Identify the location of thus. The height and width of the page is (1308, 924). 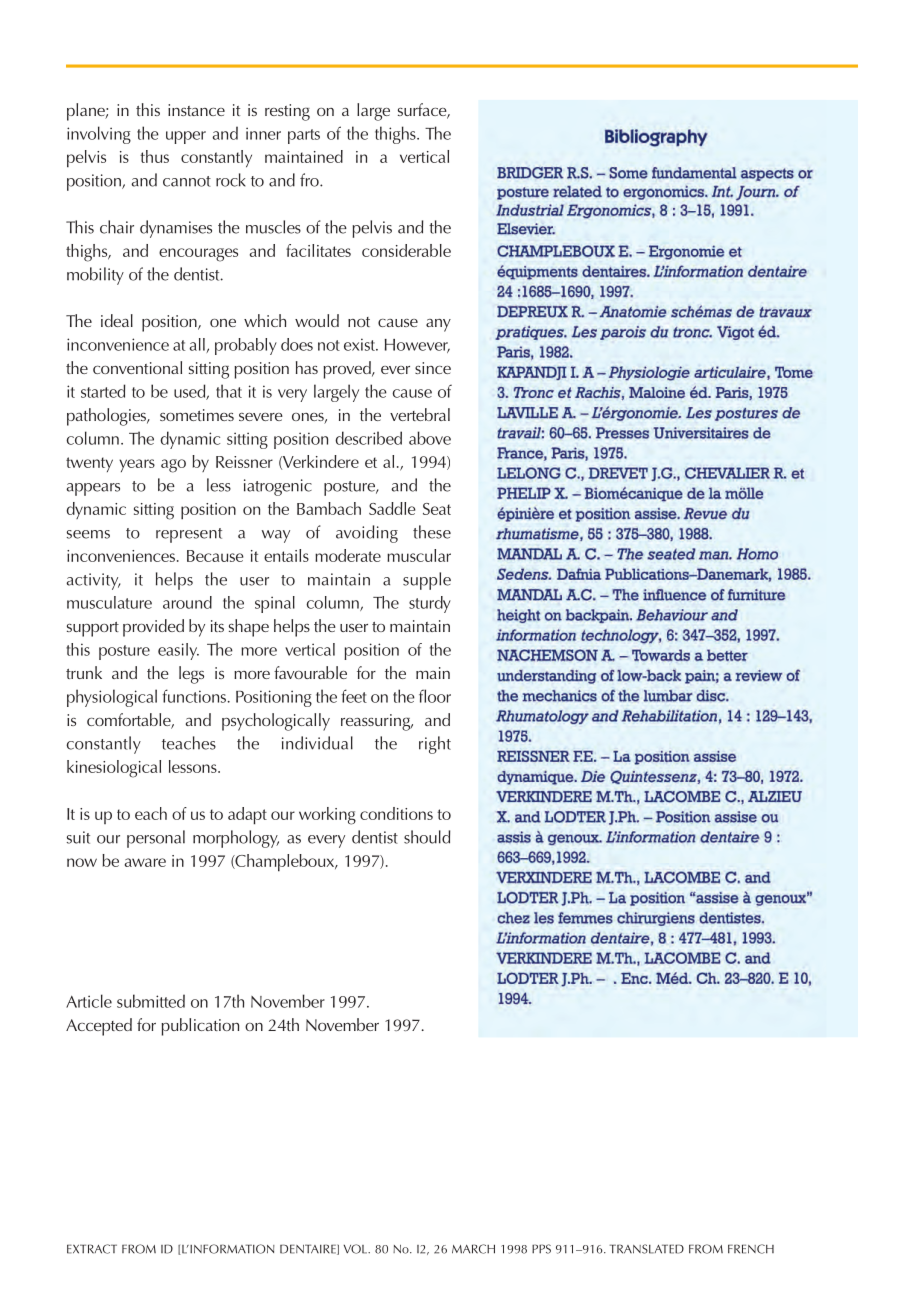
(154, 156).
